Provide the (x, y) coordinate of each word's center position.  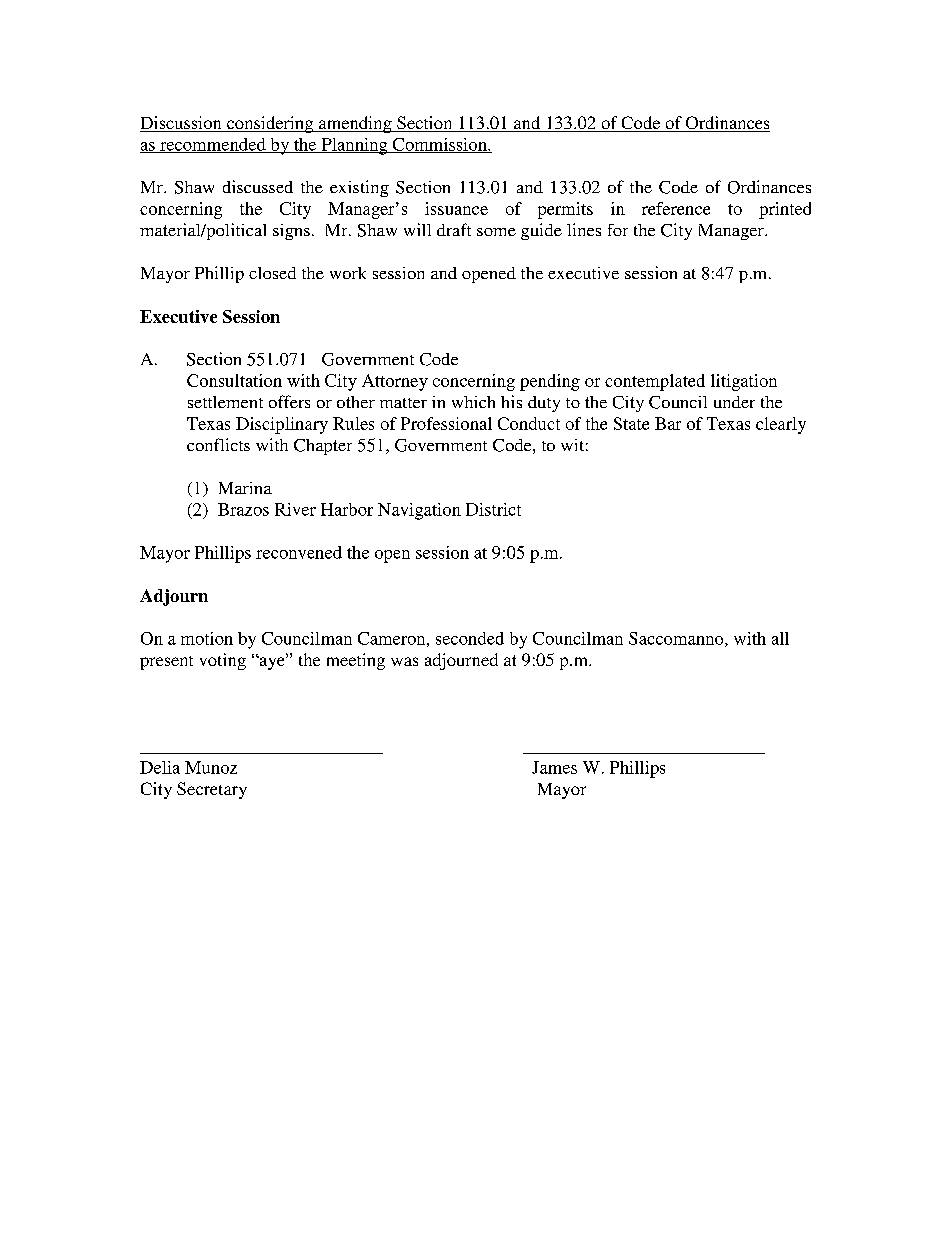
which (473, 402)
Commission (439, 145)
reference (676, 208)
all (780, 638)
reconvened (299, 552)
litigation (744, 382)
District (493, 509)
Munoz (211, 767)
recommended (213, 145)
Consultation (234, 380)
